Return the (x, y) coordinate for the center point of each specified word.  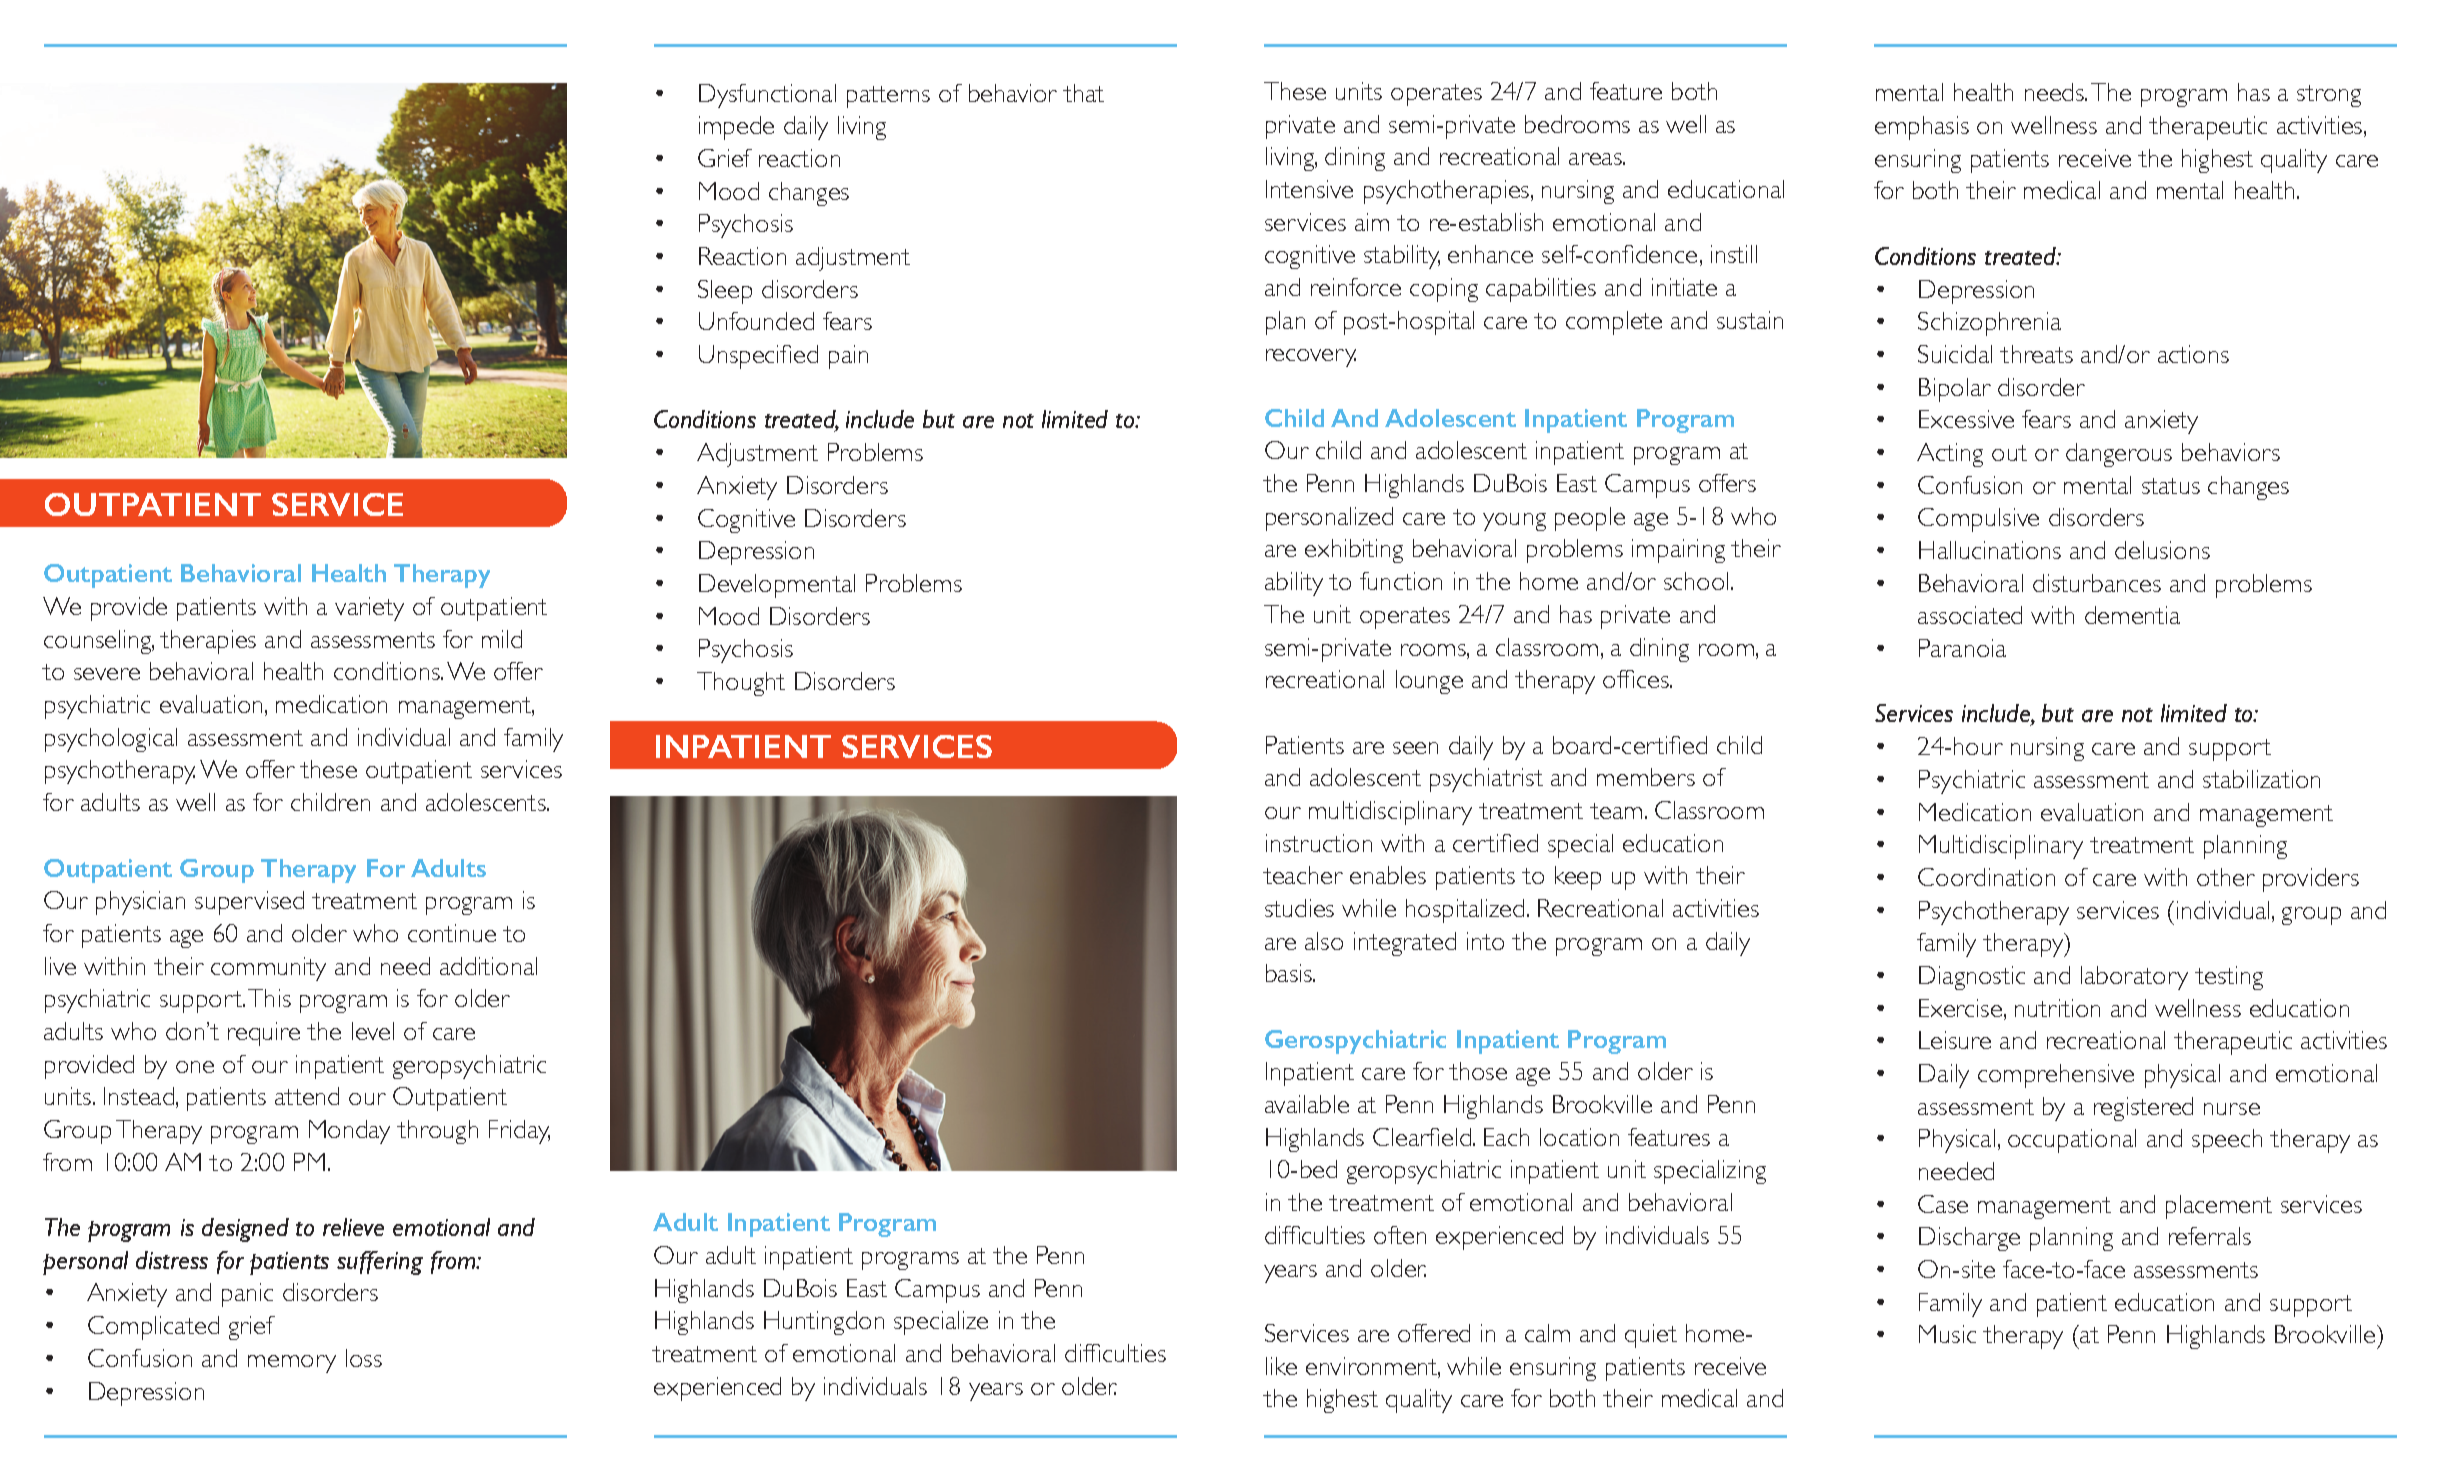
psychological (111, 740)
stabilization (2261, 779)
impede (736, 128)
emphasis (1922, 128)
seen (1415, 748)
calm (1547, 1333)
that (1083, 93)
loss (364, 1358)
